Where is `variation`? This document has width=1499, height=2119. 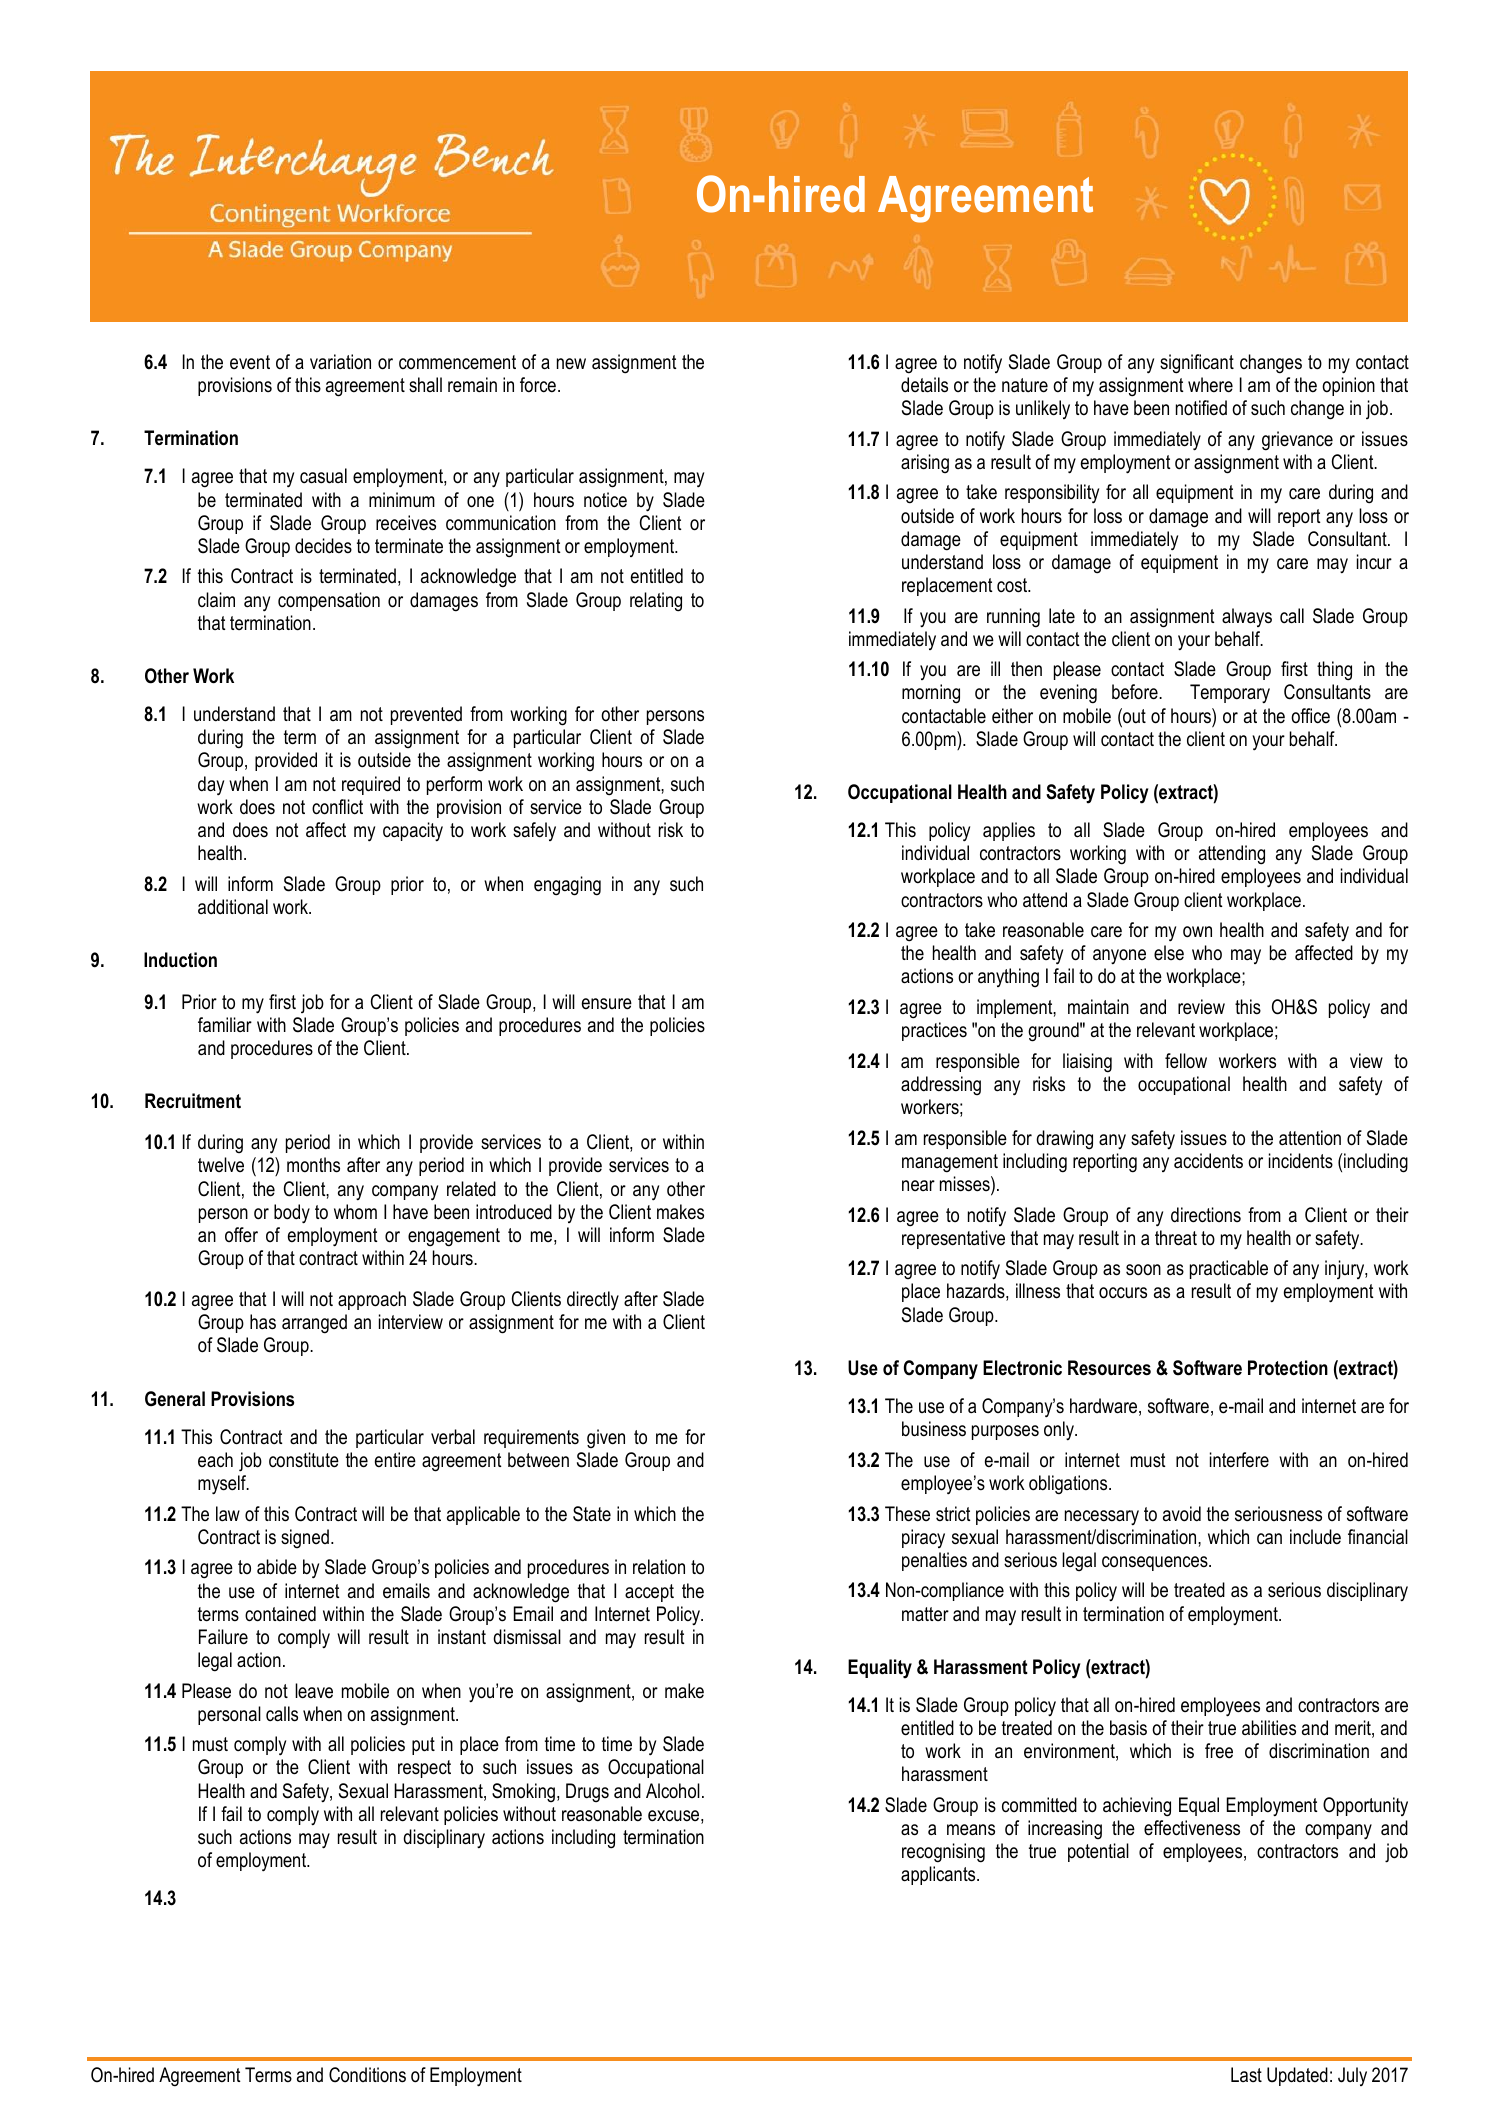
variation is located at coordinates (340, 362).
